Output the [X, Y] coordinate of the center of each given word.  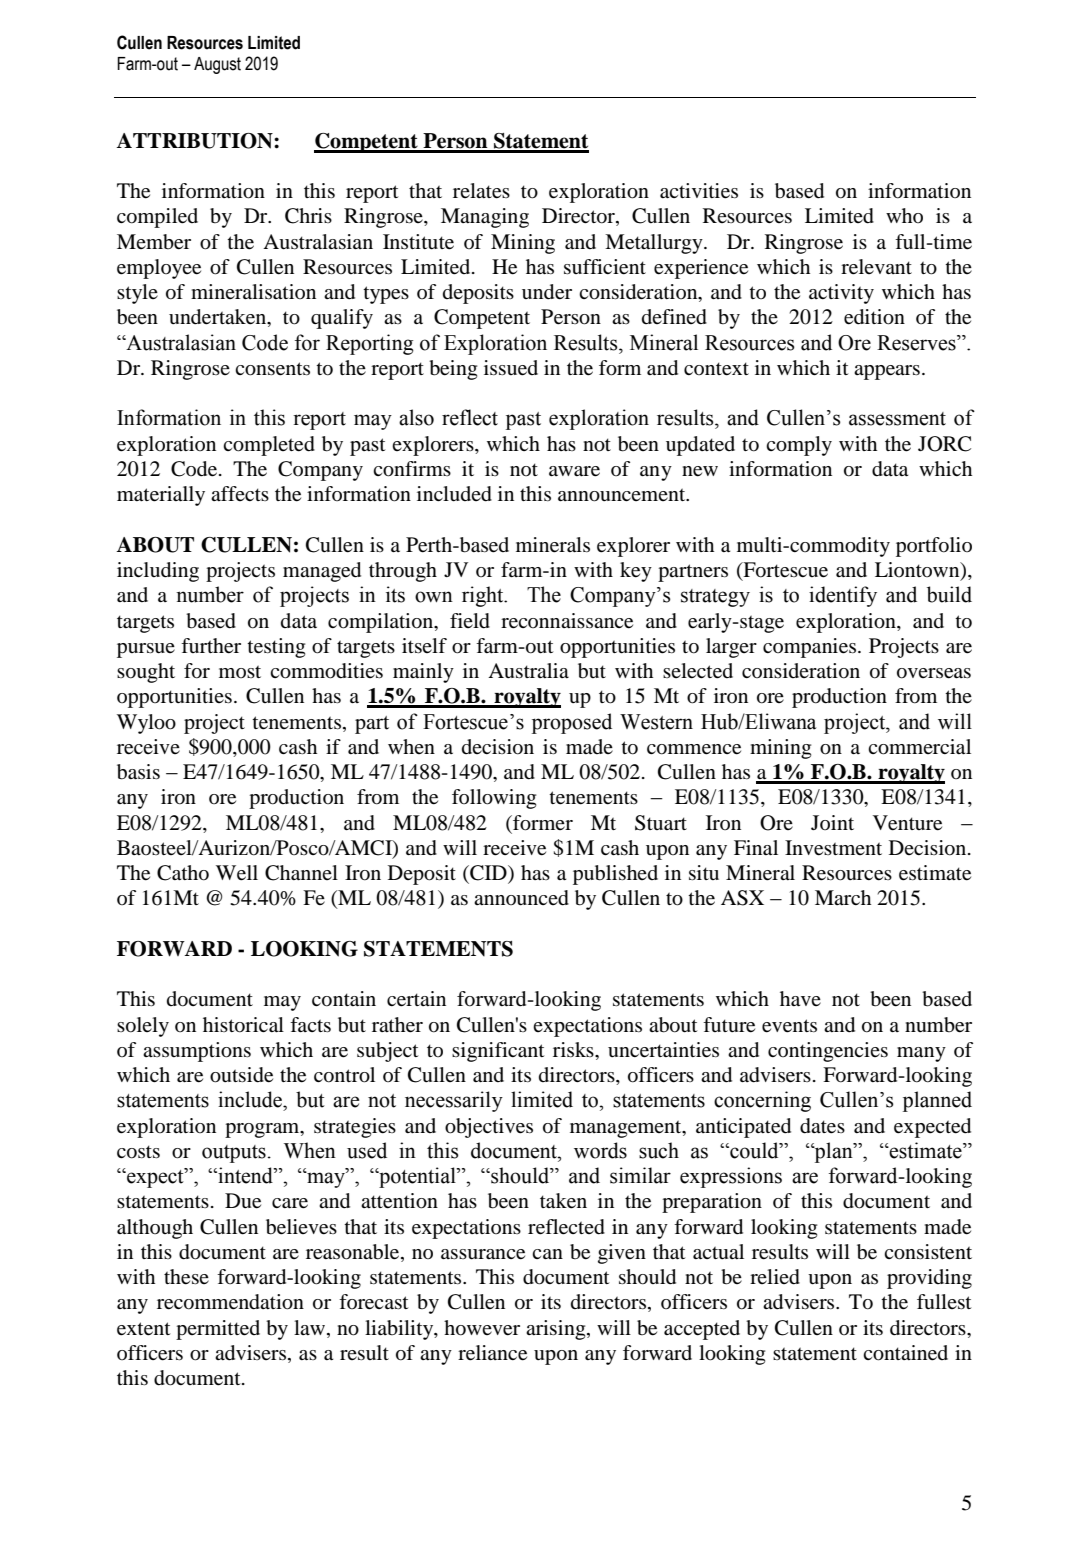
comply [799, 446]
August [217, 65]
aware [574, 471]
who [904, 215]
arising [557, 1330]
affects [240, 493]
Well [237, 873]
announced [521, 898]
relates [481, 191]
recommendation [230, 1302]
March [843, 897]
